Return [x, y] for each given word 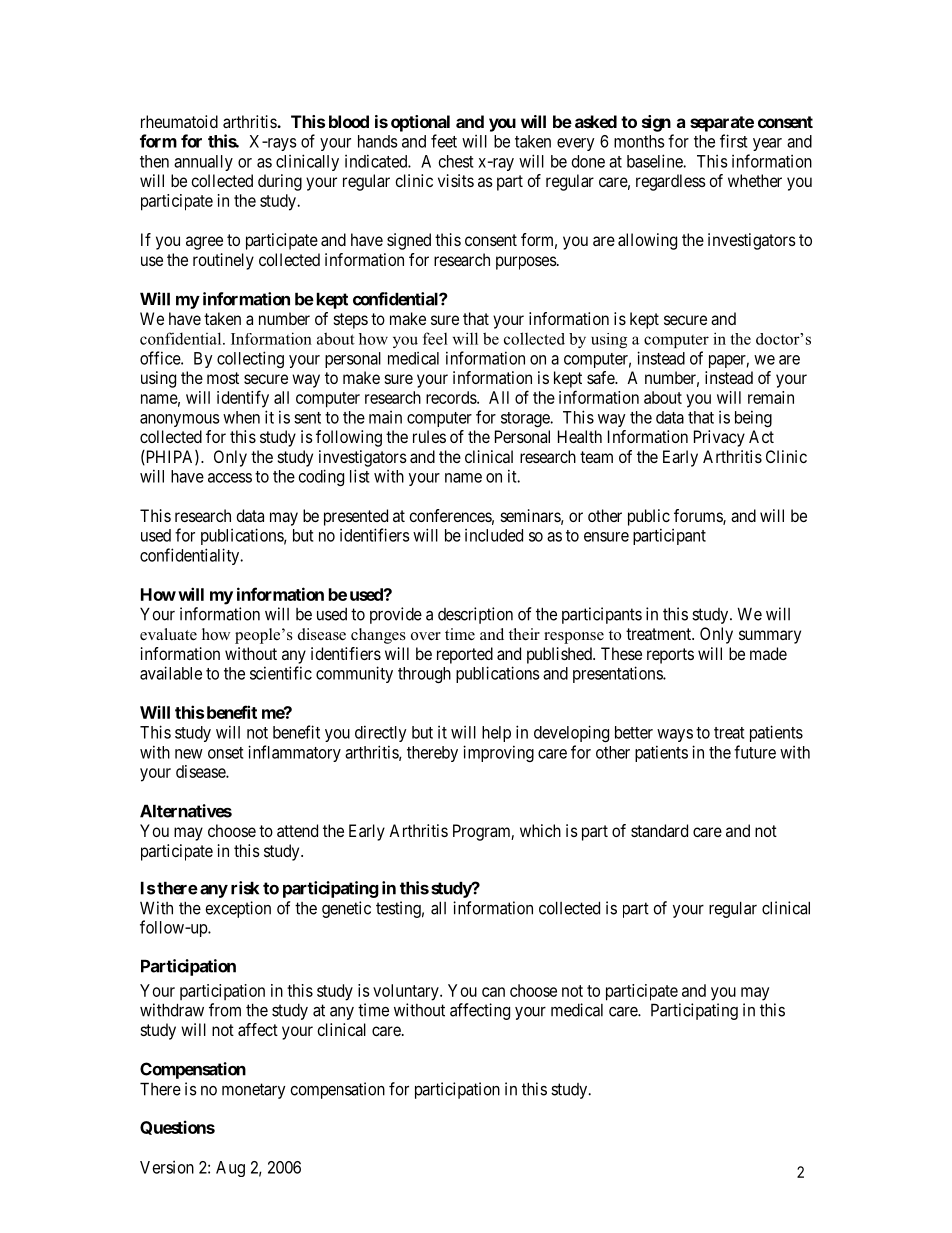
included [494, 535]
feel [435, 338]
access [230, 478]
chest [456, 161]
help [496, 734]
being [753, 418]
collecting [250, 359]
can [493, 992]
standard [659, 830]
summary [770, 637]
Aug [230, 1169]
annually [203, 163]
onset [225, 753]
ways [675, 735]
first [733, 141]
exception [238, 909]
